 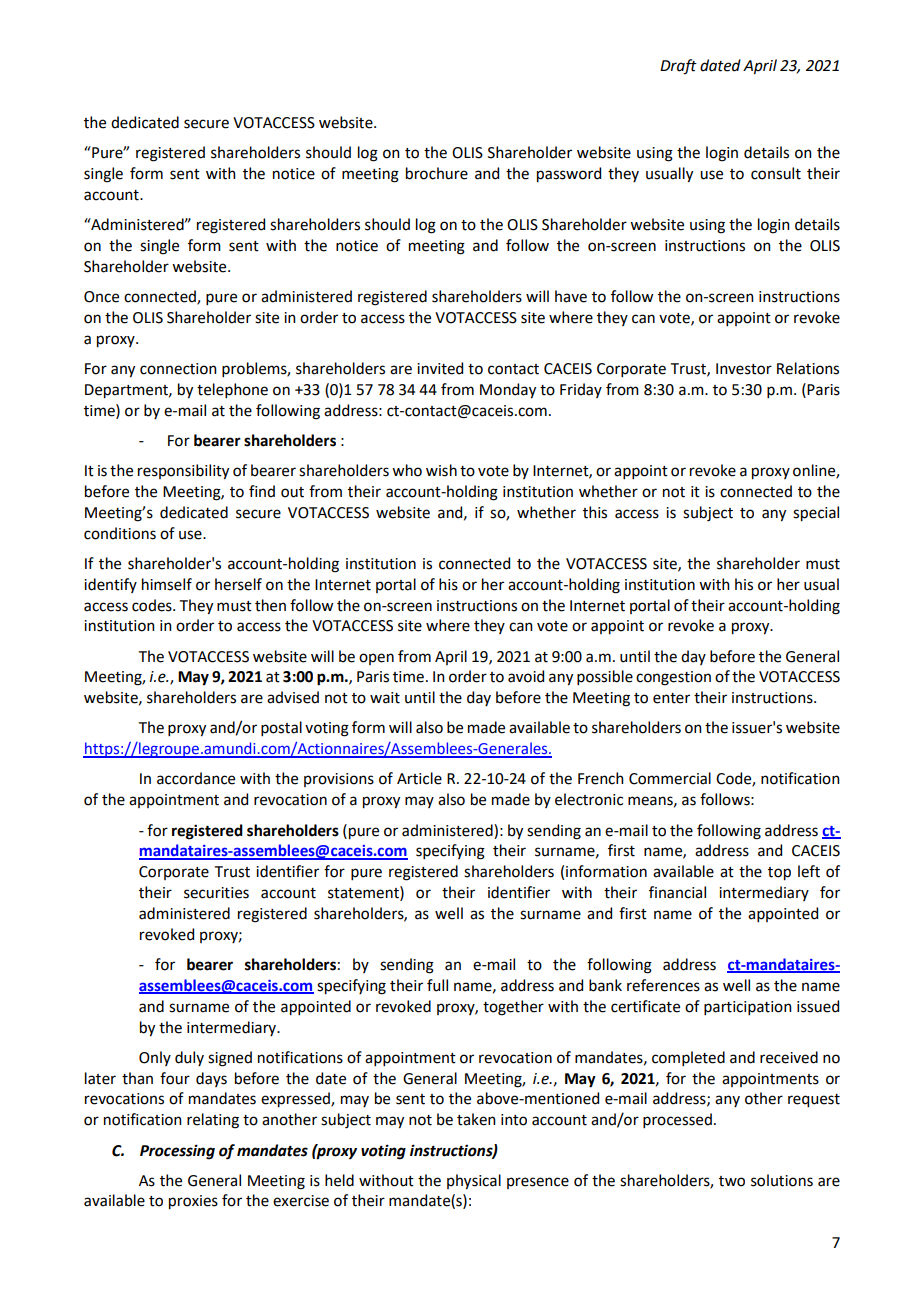 I want to click on wish, so click(x=441, y=470).
